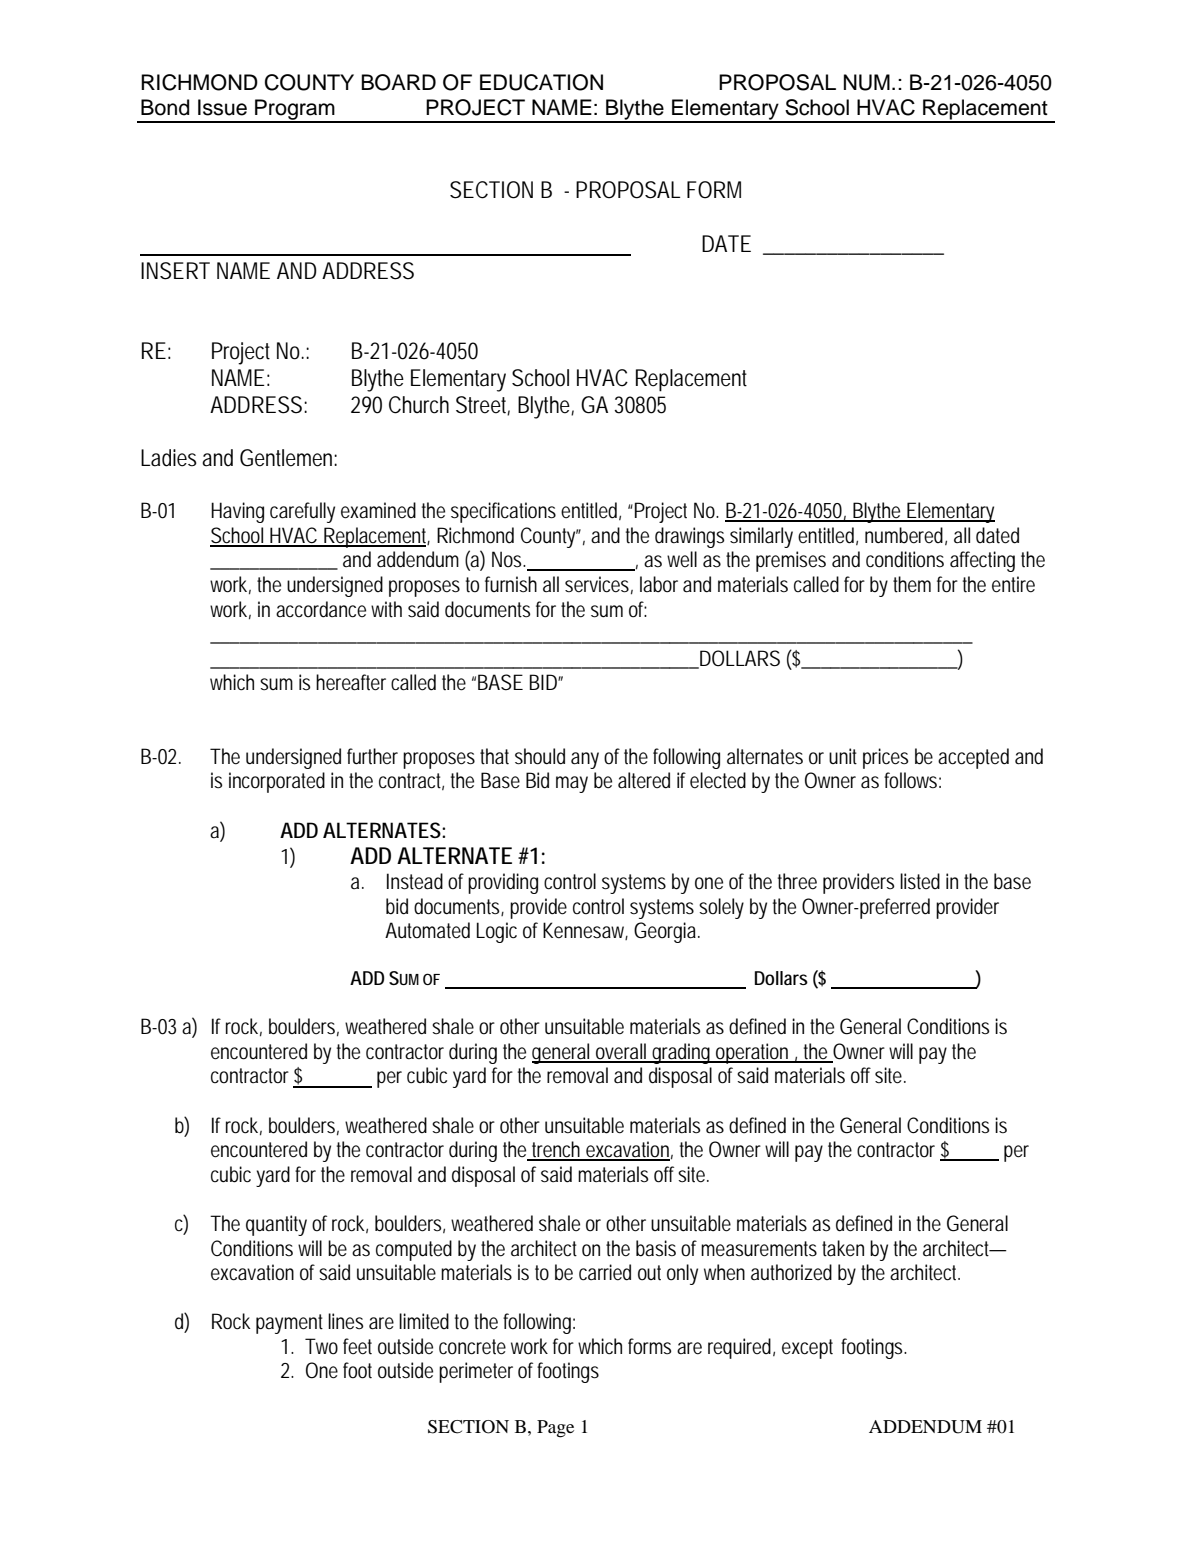 The width and height of the document is (1192, 1542). Describe the element at coordinates (585, 760) in the document. I see `any` at that location.
